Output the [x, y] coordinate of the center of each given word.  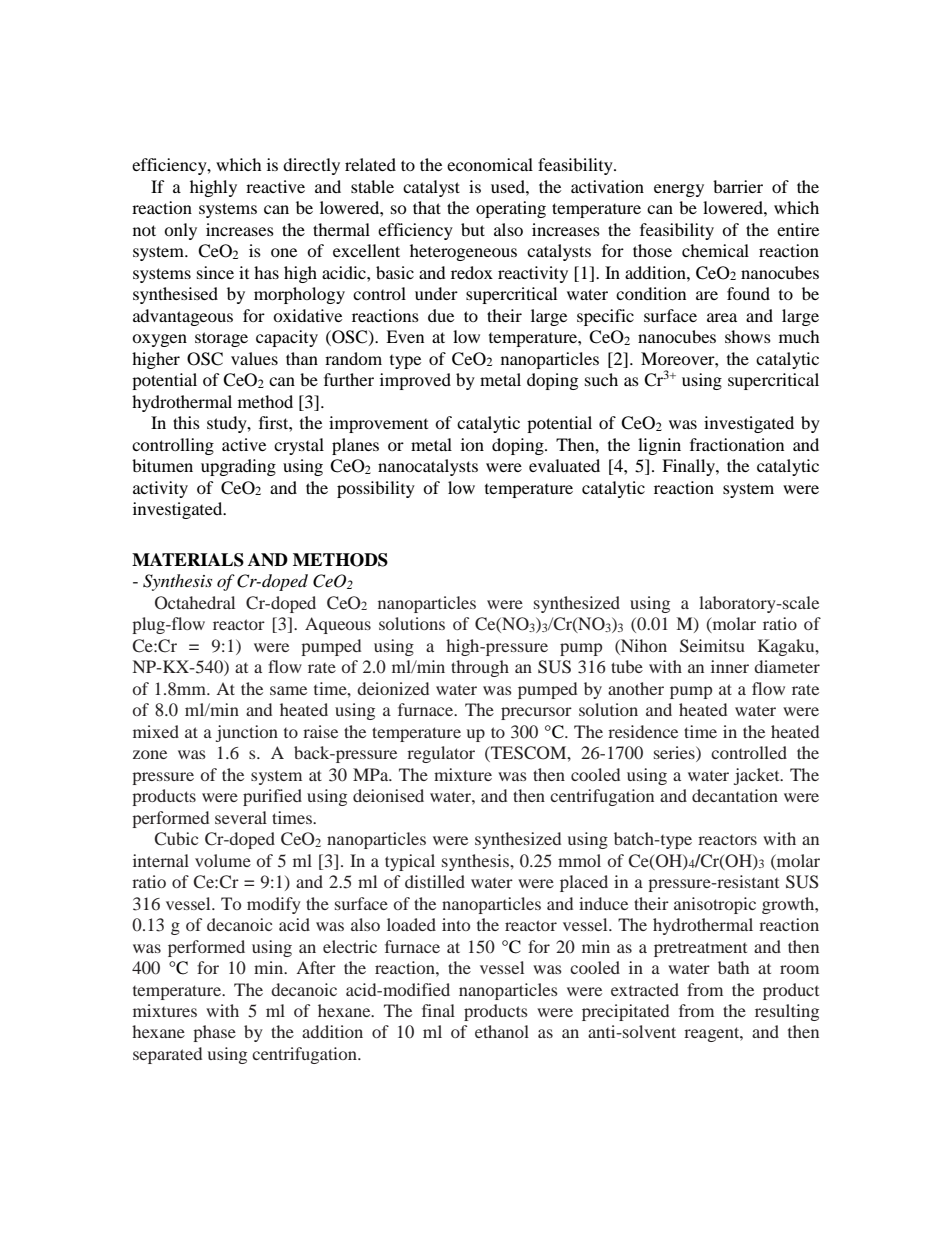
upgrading [238, 467]
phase [214, 1033]
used [509, 186]
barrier [738, 186]
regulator [441, 754]
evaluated [564, 465]
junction [247, 733]
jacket [758, 776]
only [180, 231]
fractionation [737, 444]
